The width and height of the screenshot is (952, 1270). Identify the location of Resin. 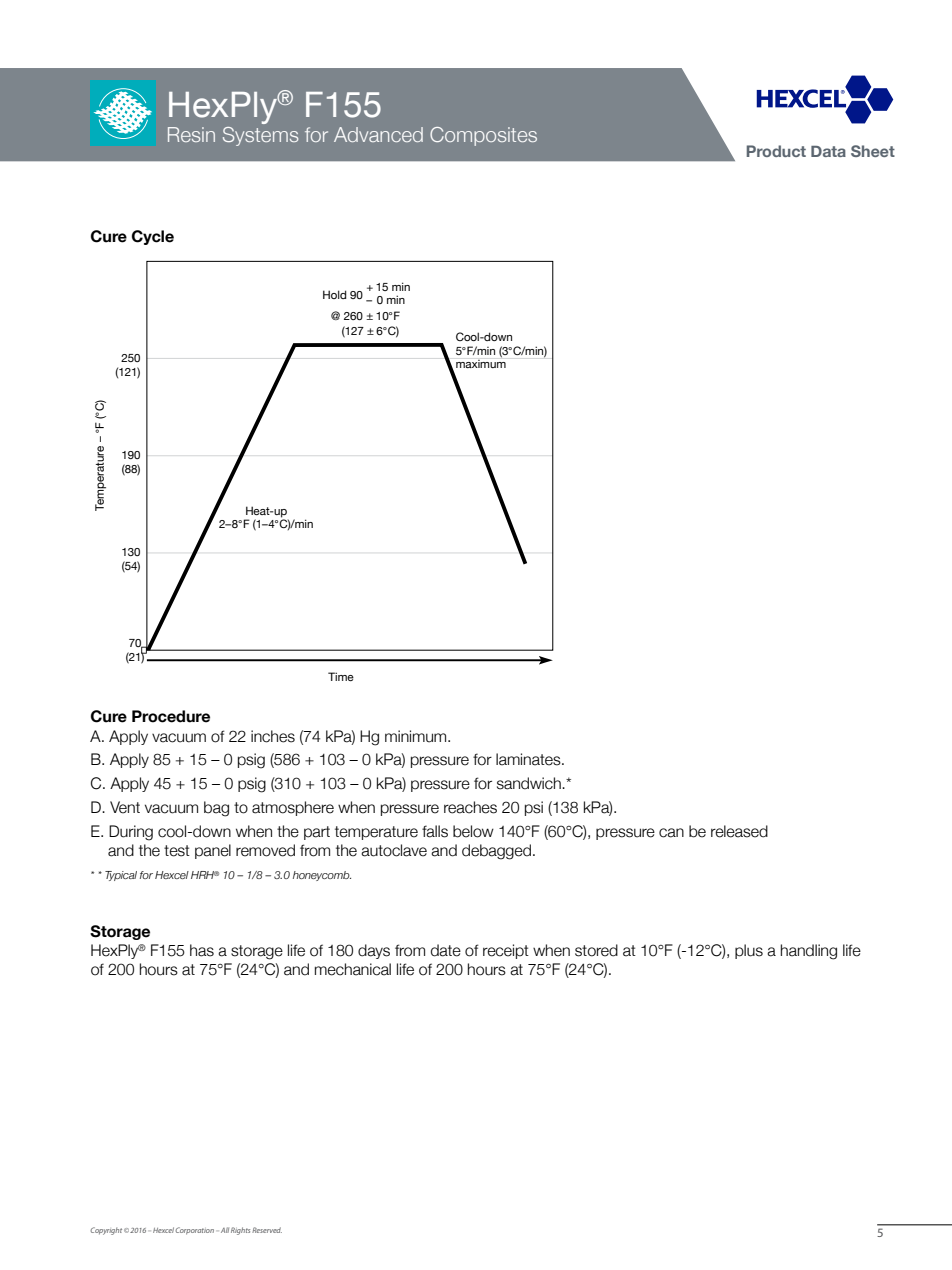
(191, 134).
